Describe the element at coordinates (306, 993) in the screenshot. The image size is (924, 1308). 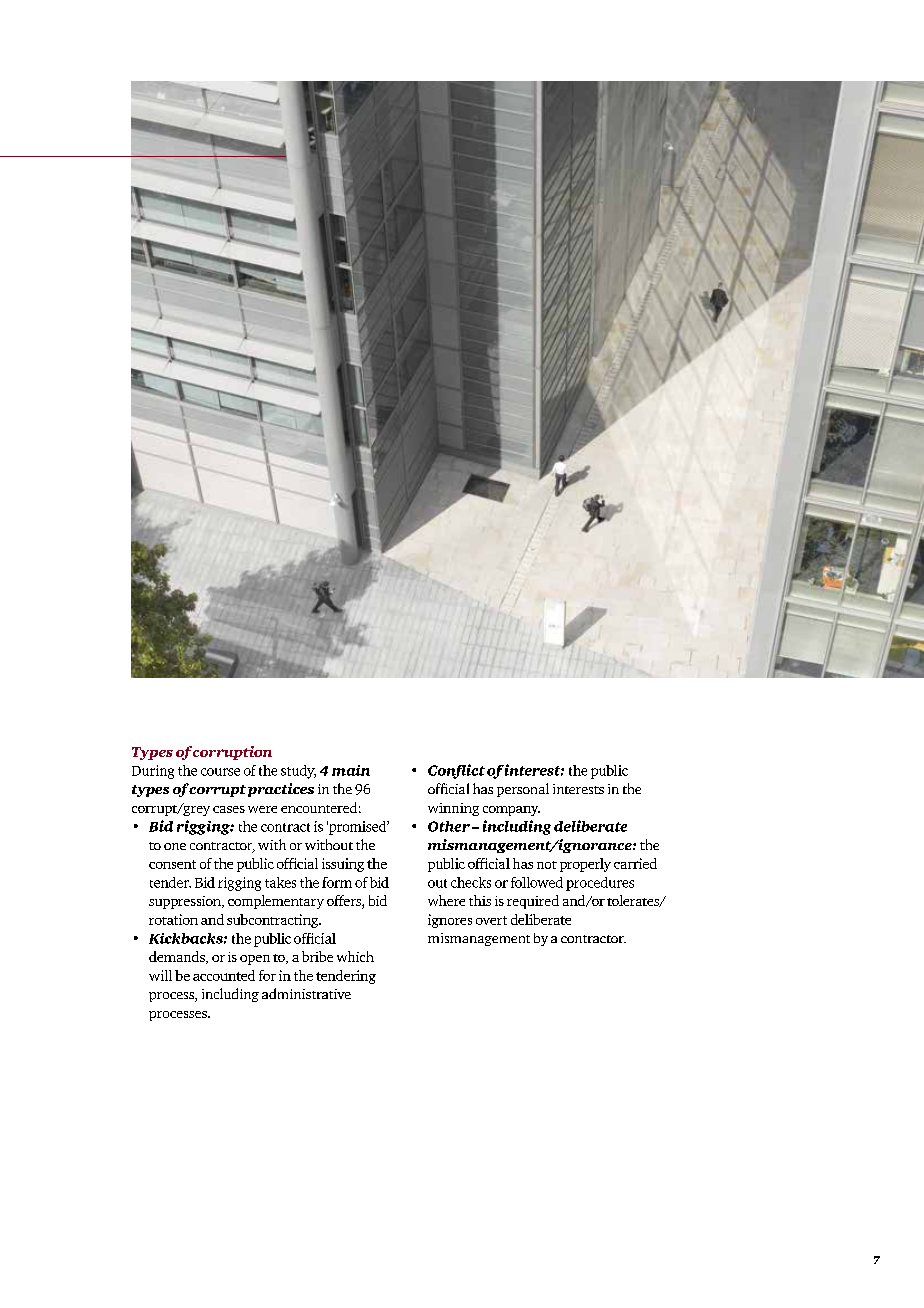
I see `administrative` at that location.
